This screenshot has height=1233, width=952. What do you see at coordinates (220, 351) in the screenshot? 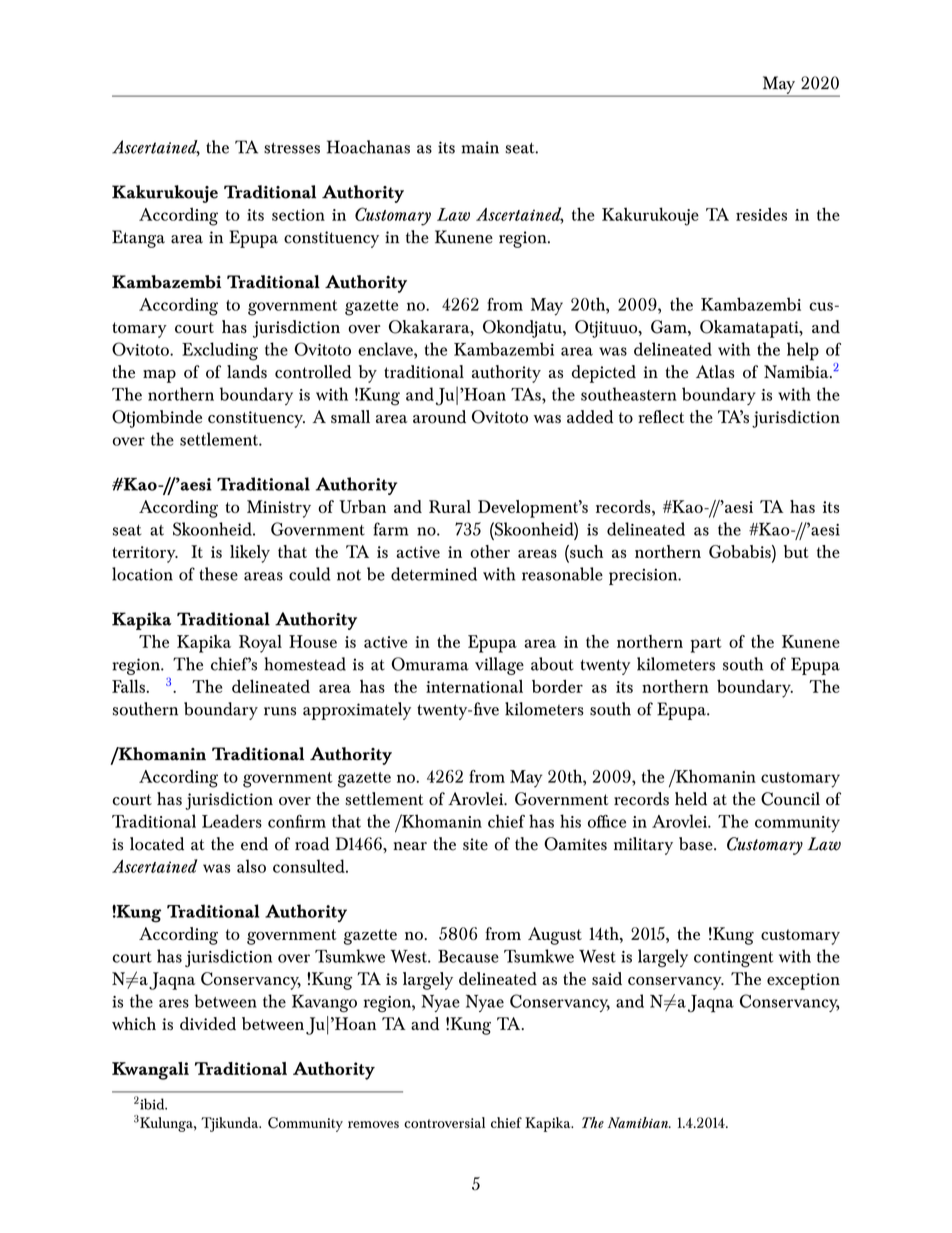
I see `Excluding` at bounding box center [220, 351].
